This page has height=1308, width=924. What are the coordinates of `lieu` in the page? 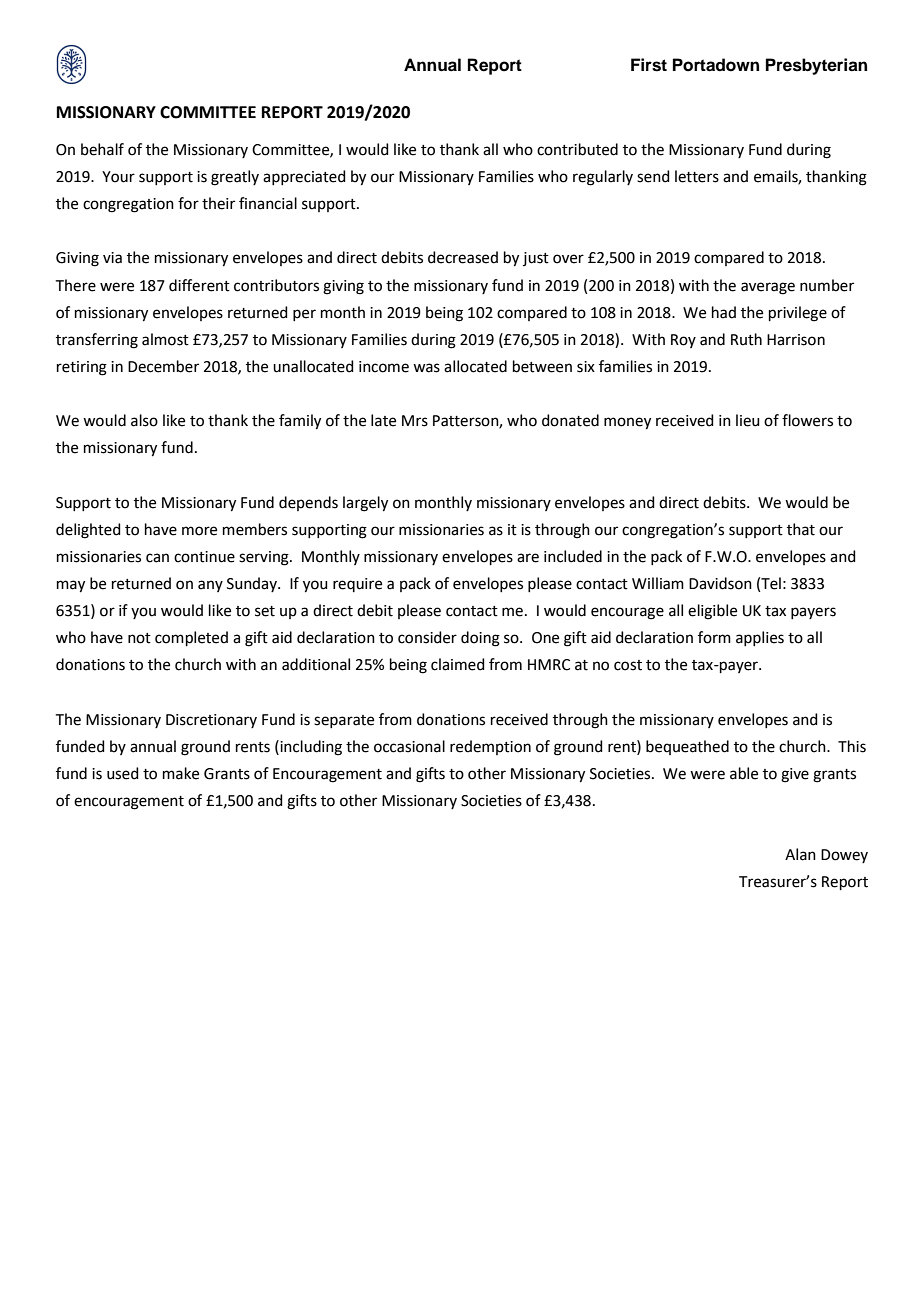 It's located at (748, 420).
